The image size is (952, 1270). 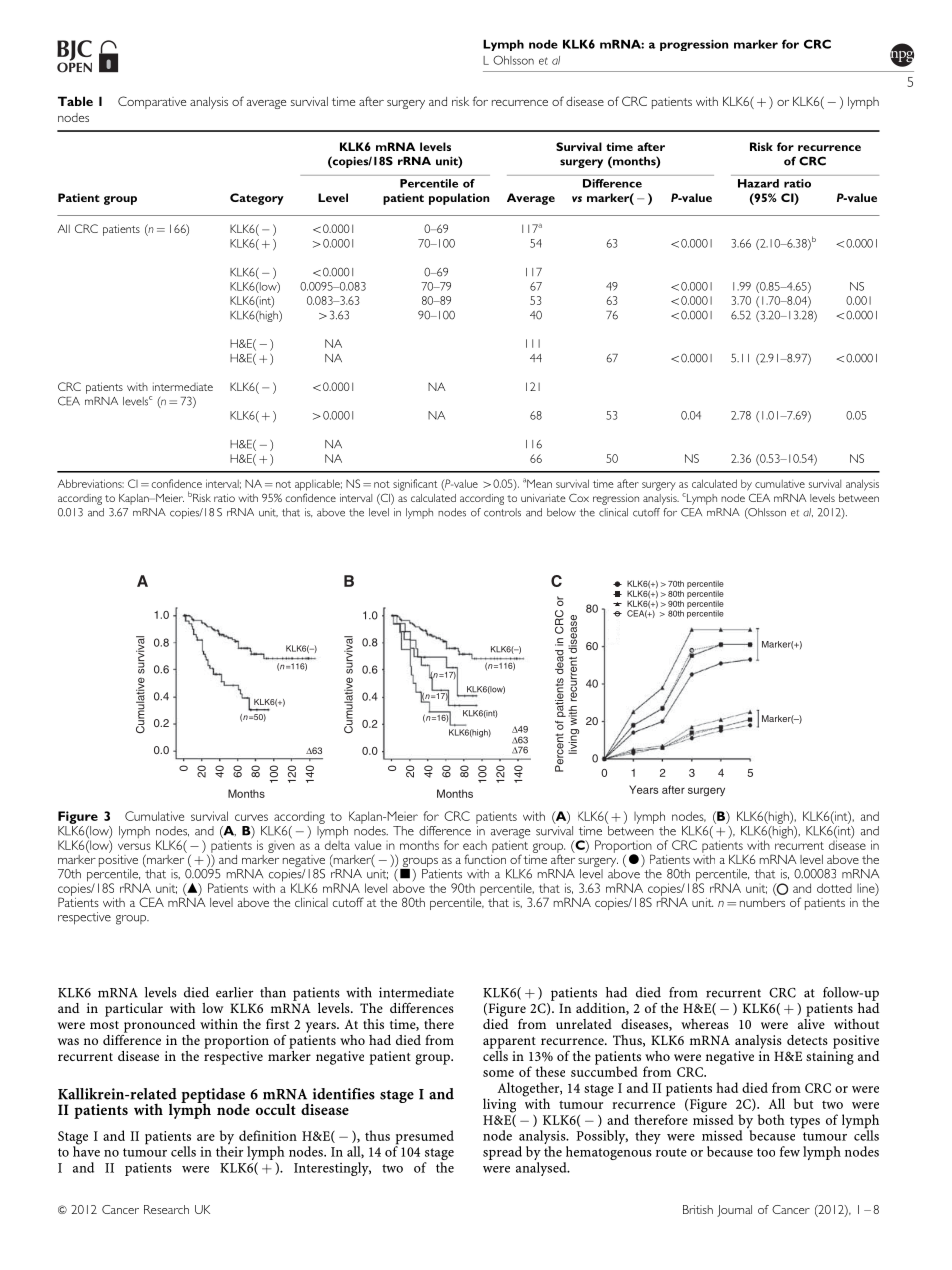 What do you see at coordinates (694, 45) in the document?
I see `progression` at bounding box center [694, 45].
